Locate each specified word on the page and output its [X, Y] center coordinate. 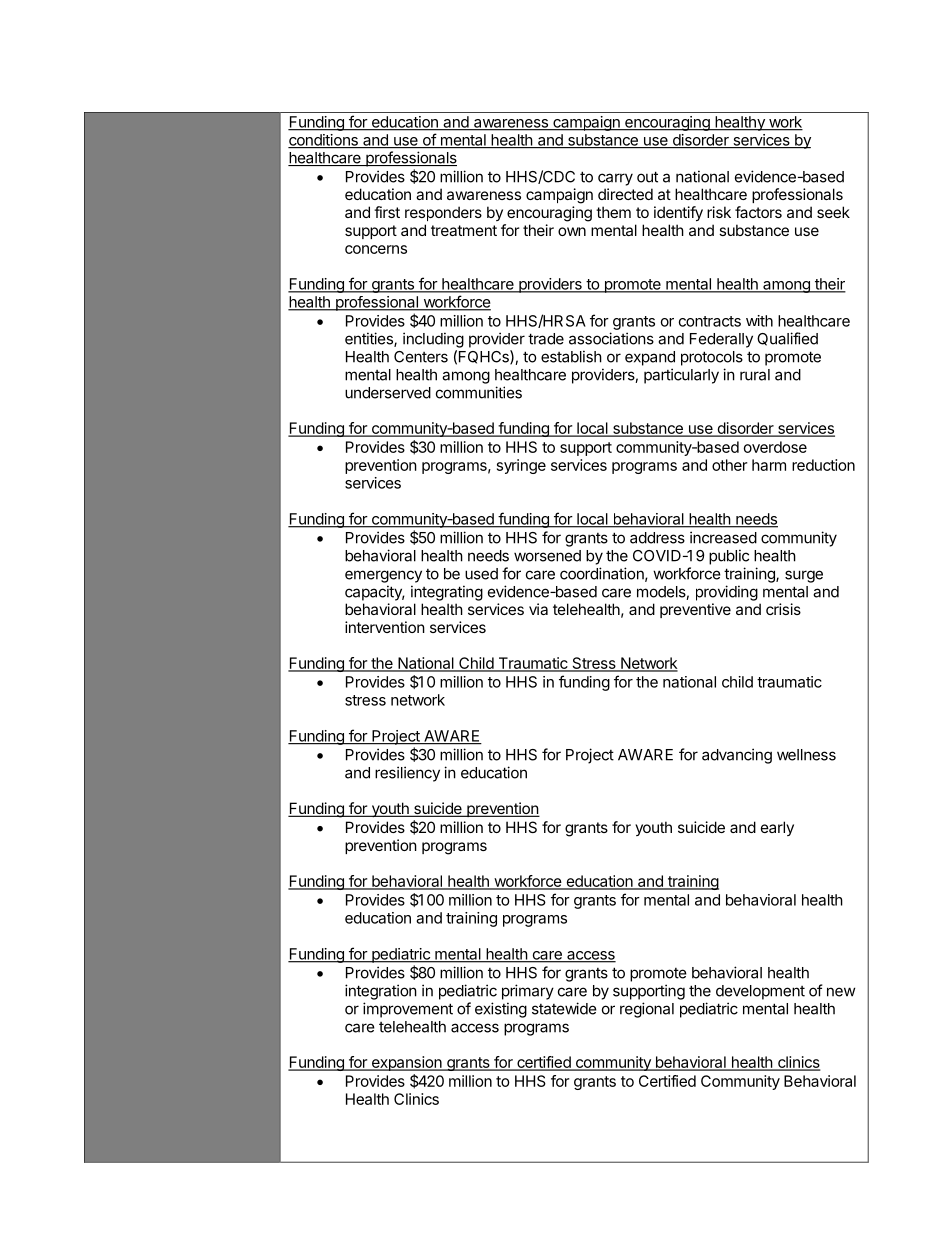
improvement [408, 1010]
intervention [385, 627]
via [538, 609]
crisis [783, 609]
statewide [564, 1008]
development [760, 992]
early [777, 828]
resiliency [407, 774]
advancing [737, 756]
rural [755, 375]
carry [615, 179]
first [387, 212]
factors [758, 212]
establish [571, 356]
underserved [388, 393]
